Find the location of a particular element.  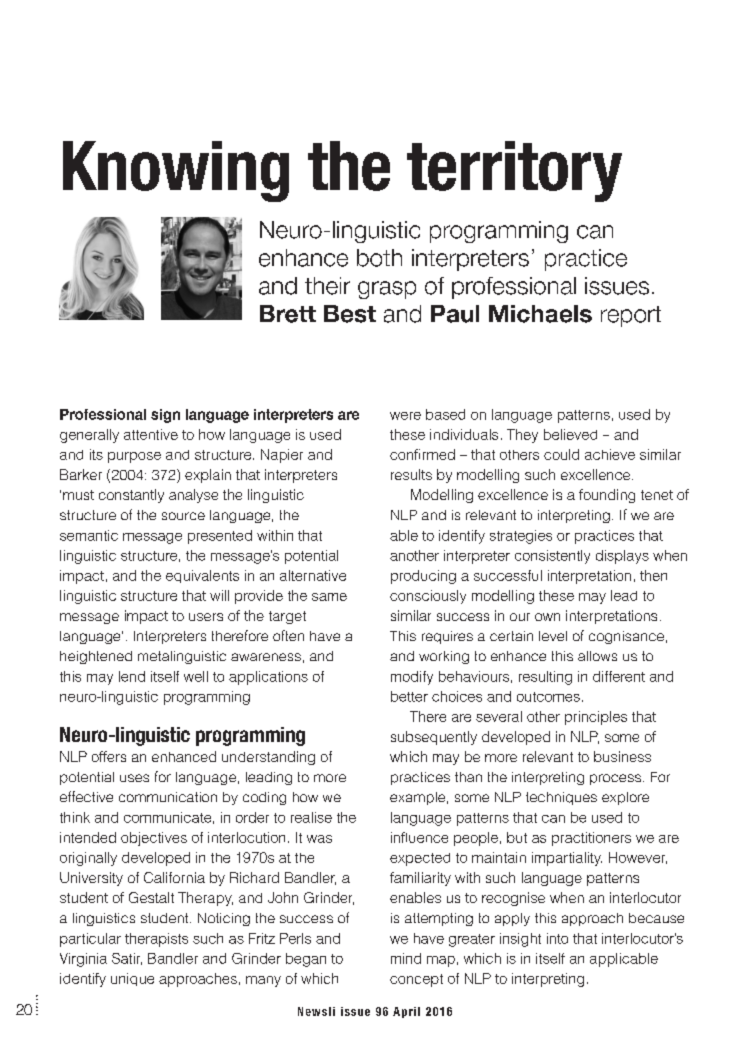

unique is located at coordinates (132, 979).
